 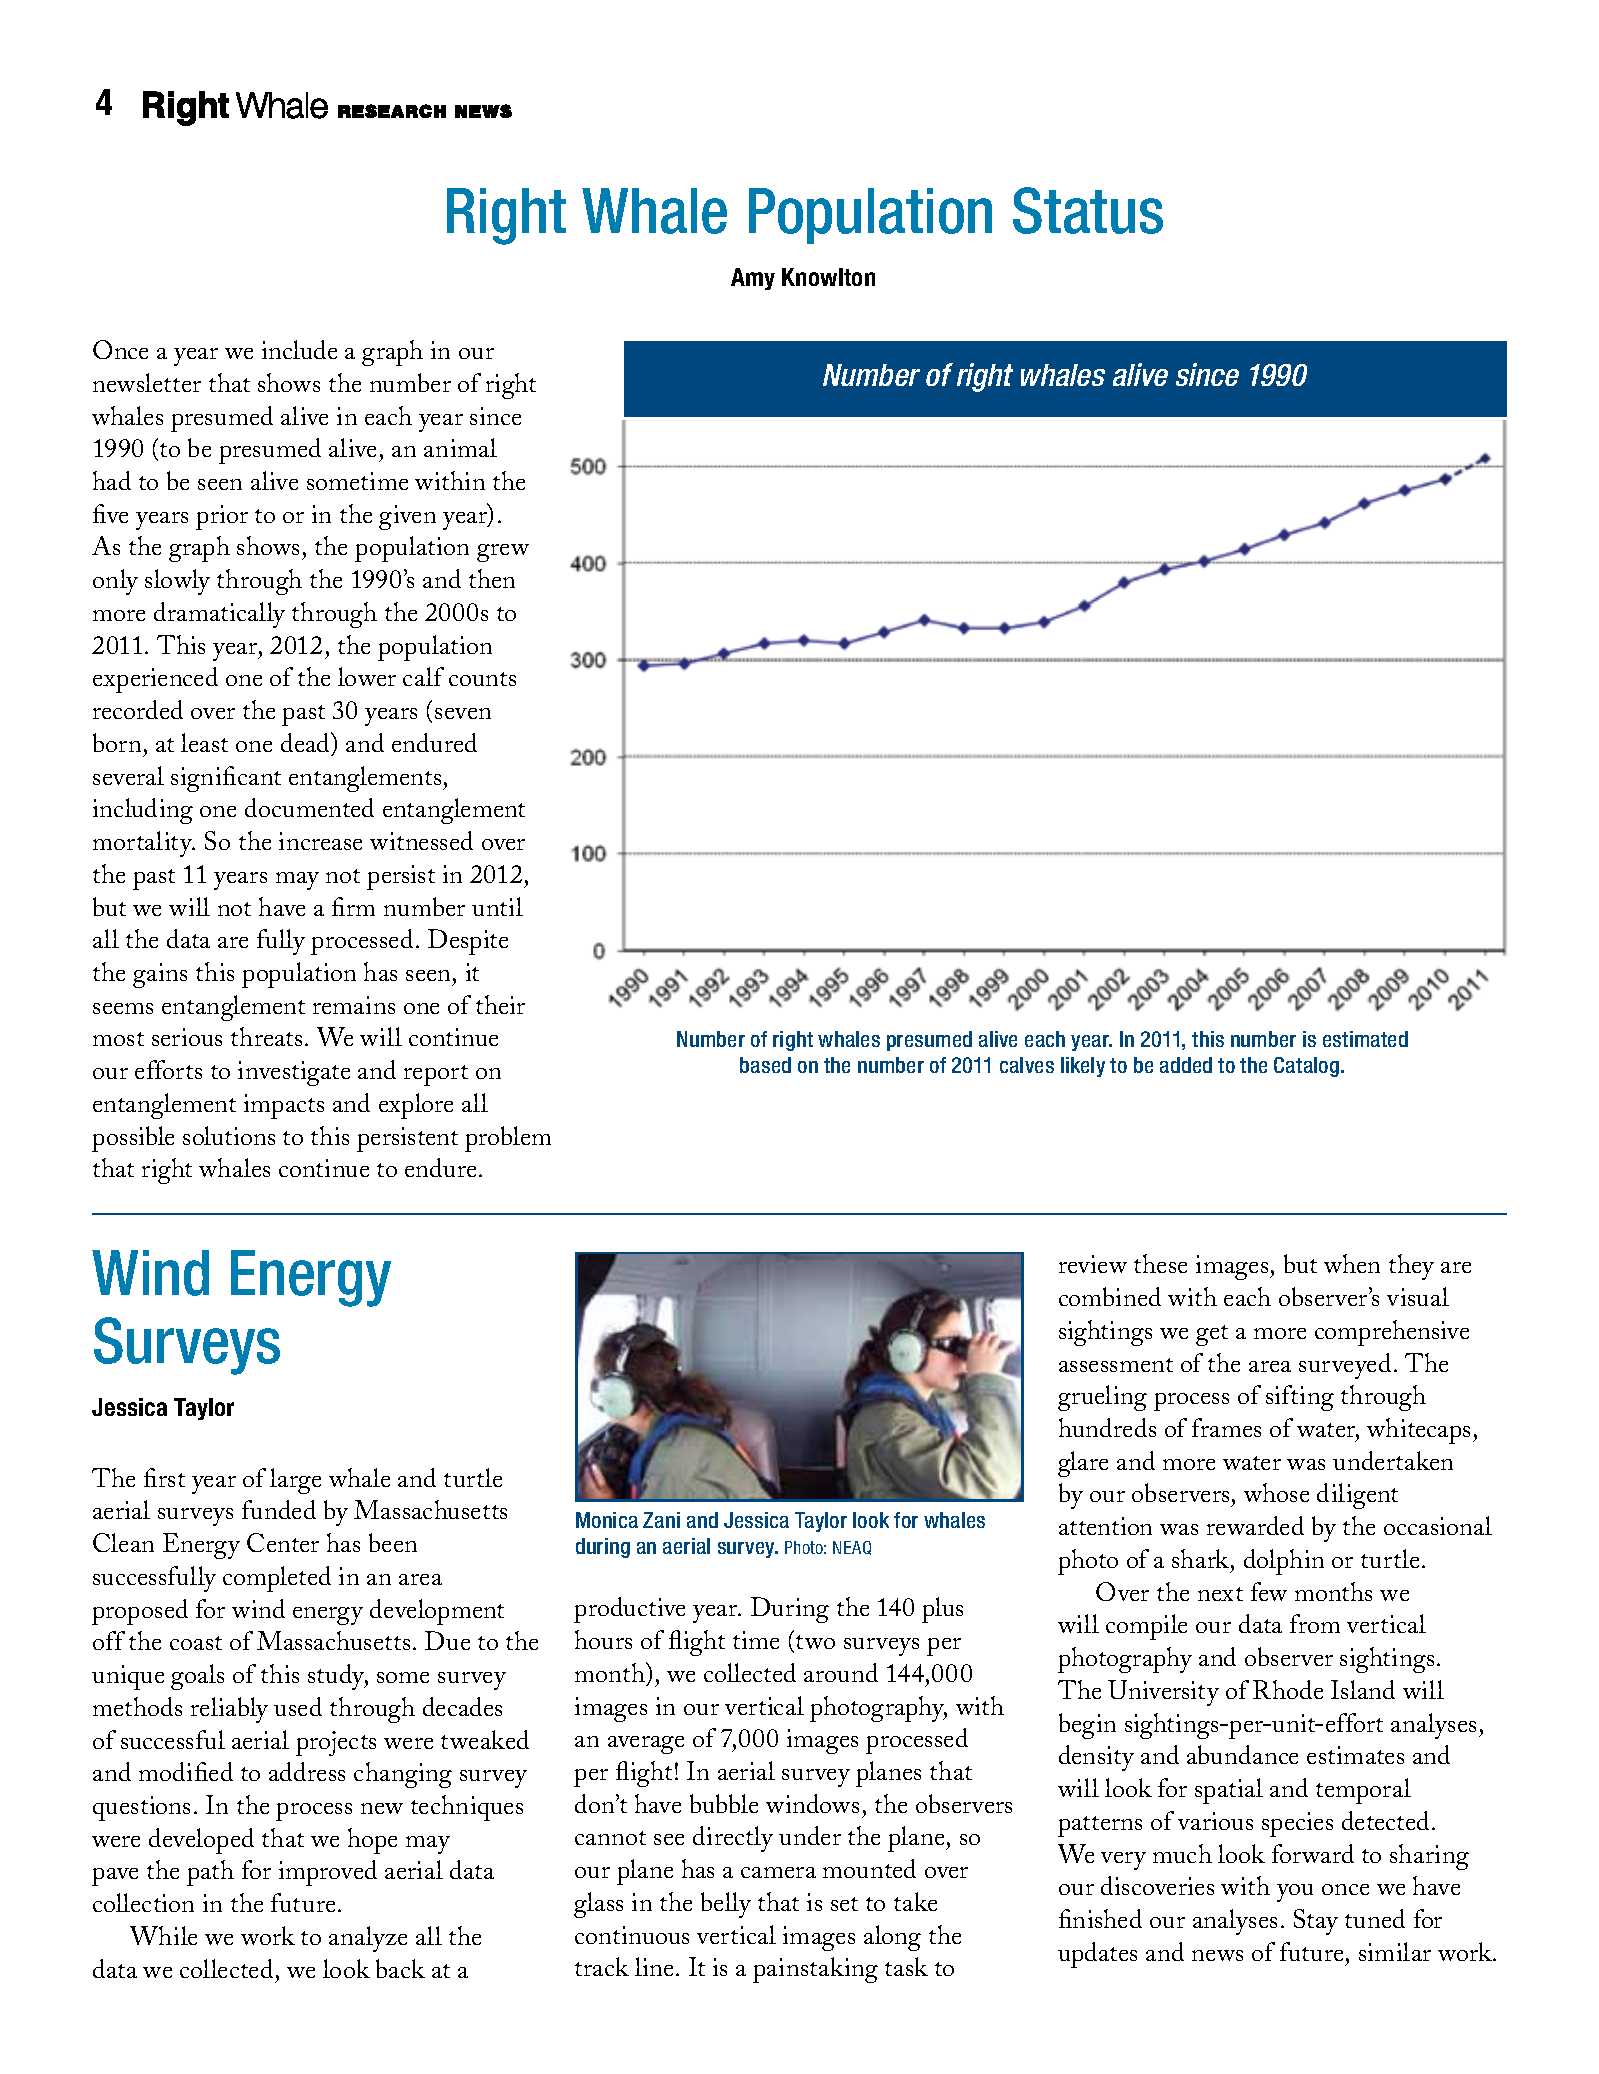 What do you see at coordinates (753, 279) in the document?
I see `Amy` at bounding box center [753, 279].
